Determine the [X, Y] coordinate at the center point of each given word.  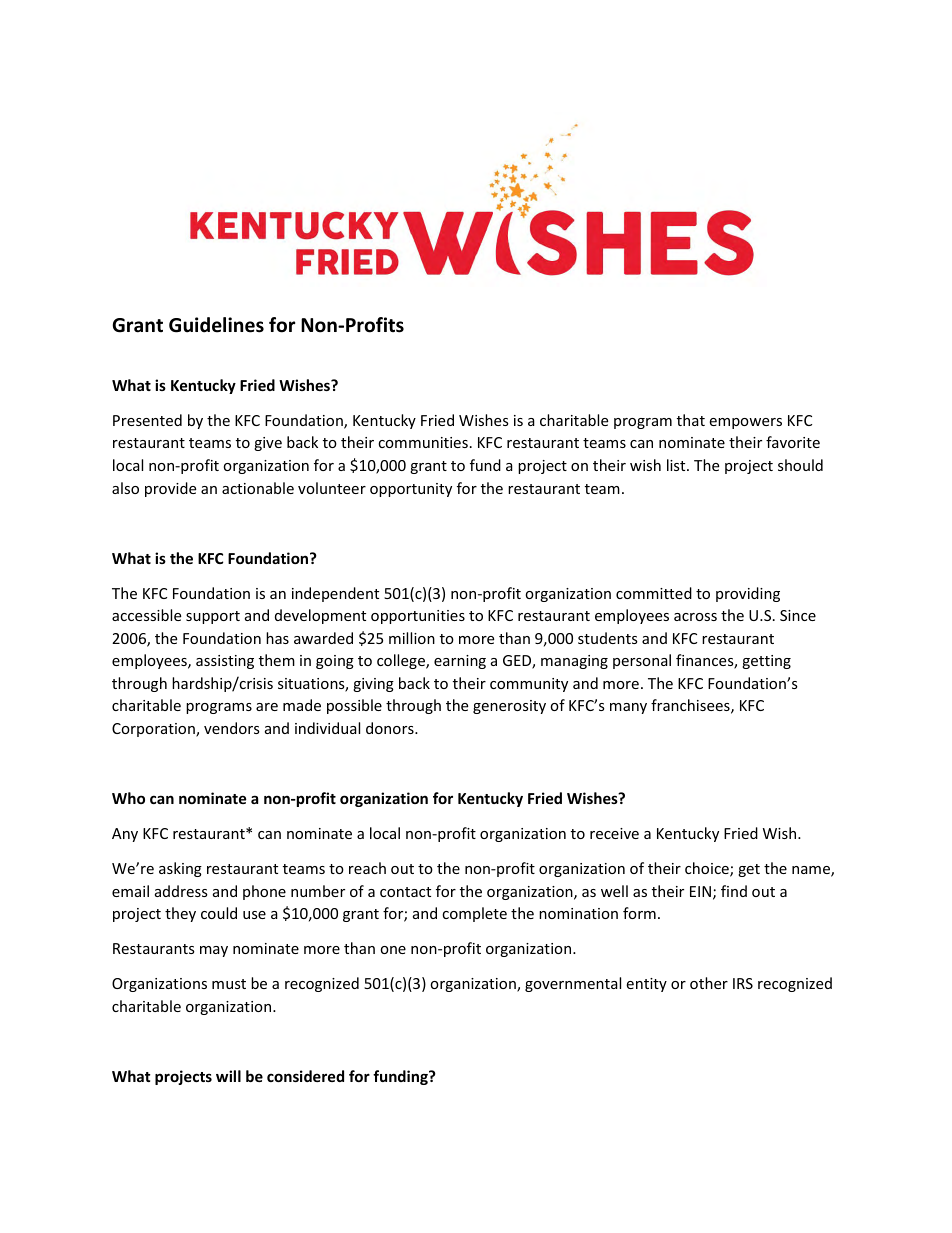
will [228, 1076]
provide [170, 489]
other [709, 983]
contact [405, 892]
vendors [232, 728]
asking [180, 869]
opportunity [411, 490]
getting [766, 662]
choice [708, 869]
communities [423, 442]
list [677, 465]
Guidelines [216, 325]
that [691, 420]
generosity [509, 707]
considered [305, 1076]
